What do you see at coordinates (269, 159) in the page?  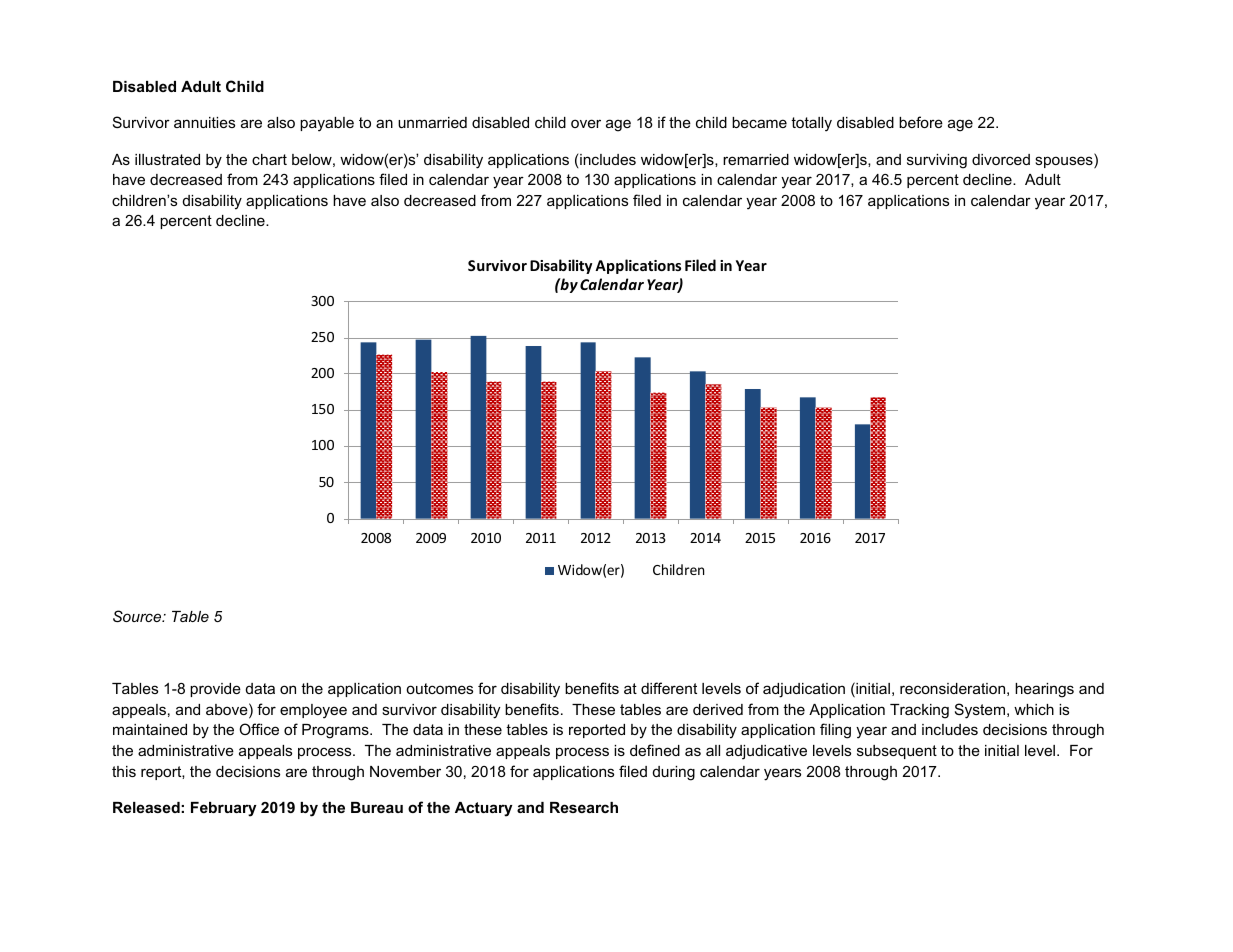 I see `chart` at bounding box center [269, 159].
